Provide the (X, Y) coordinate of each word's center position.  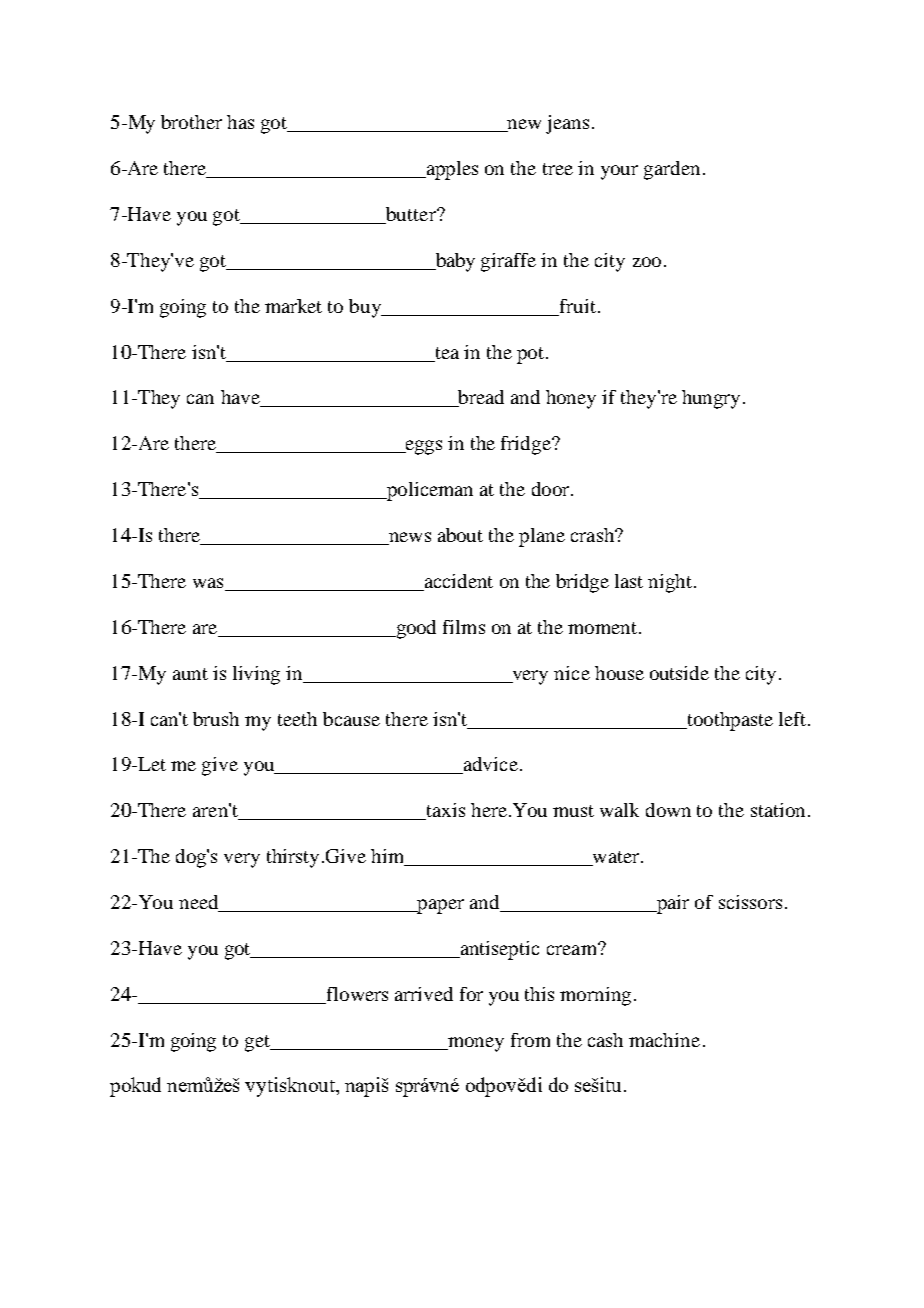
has (240, 122)
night (670, 583)
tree (558, 169)
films (464, 627)
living (256, 675)
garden (672, 170)
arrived (424, 994)
